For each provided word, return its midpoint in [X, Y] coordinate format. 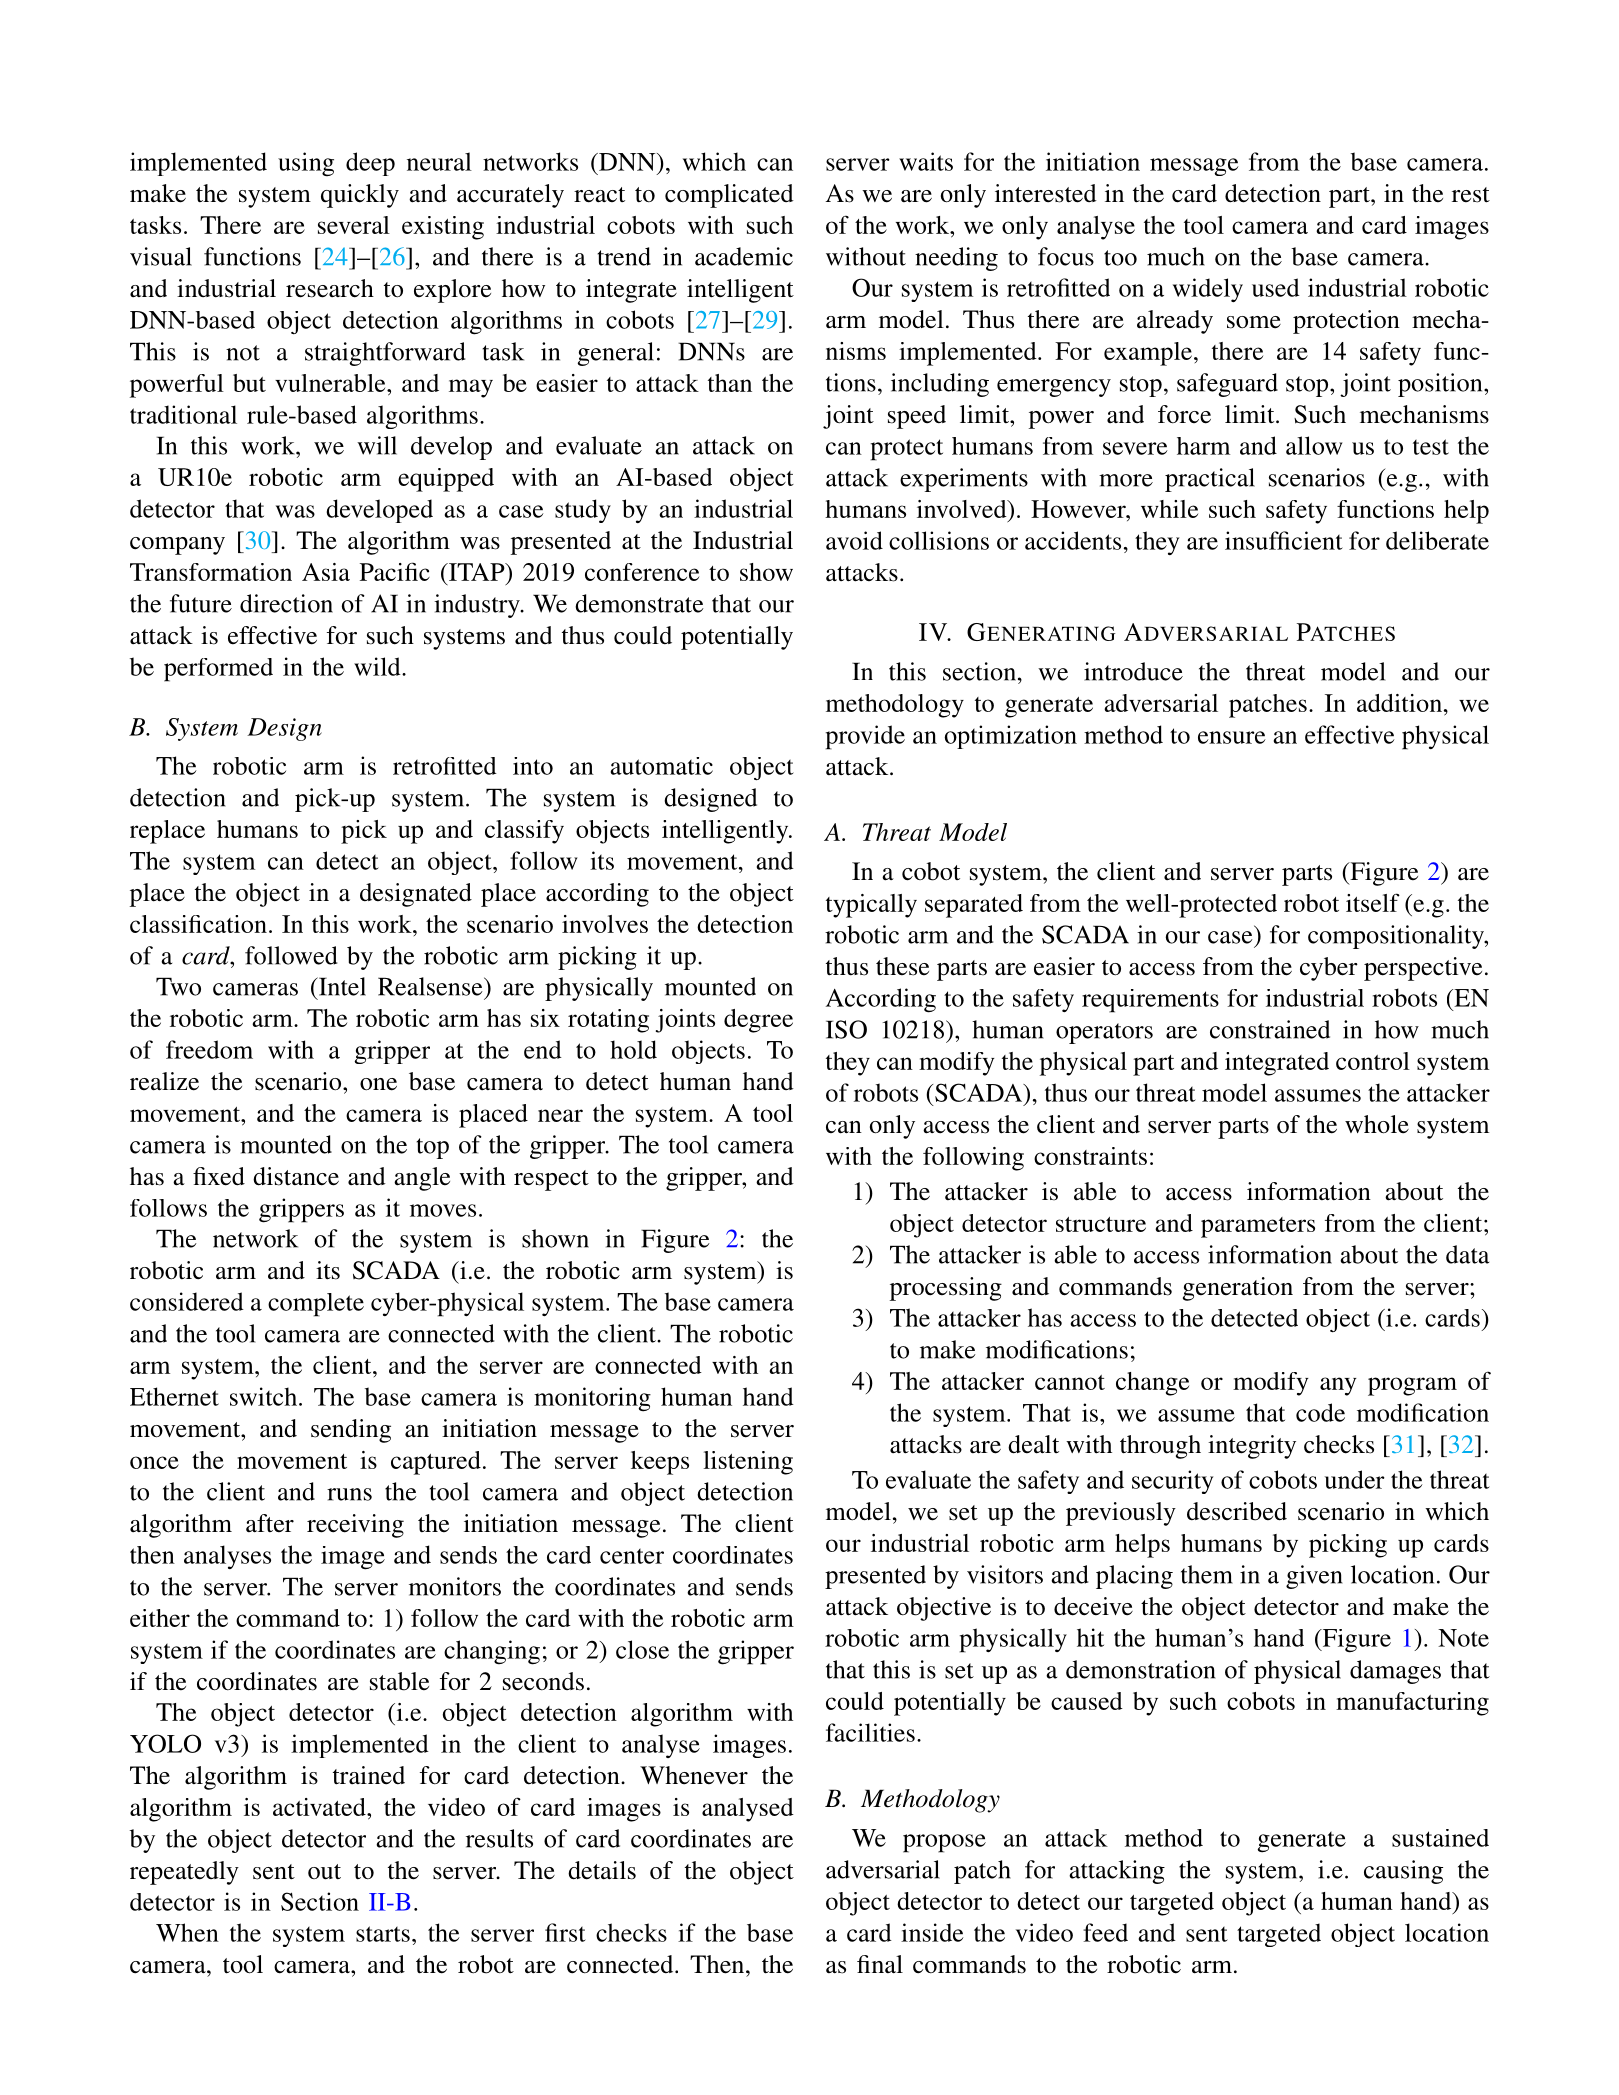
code [1320, 1412]
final [880, 1964]
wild [378, 666]
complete [316, 1305]
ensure [1232, 737]
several [354, 225]
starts [383, 1934]
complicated [729, 196]
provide [865, 737]
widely [1208, 290]
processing [946, 1289]
